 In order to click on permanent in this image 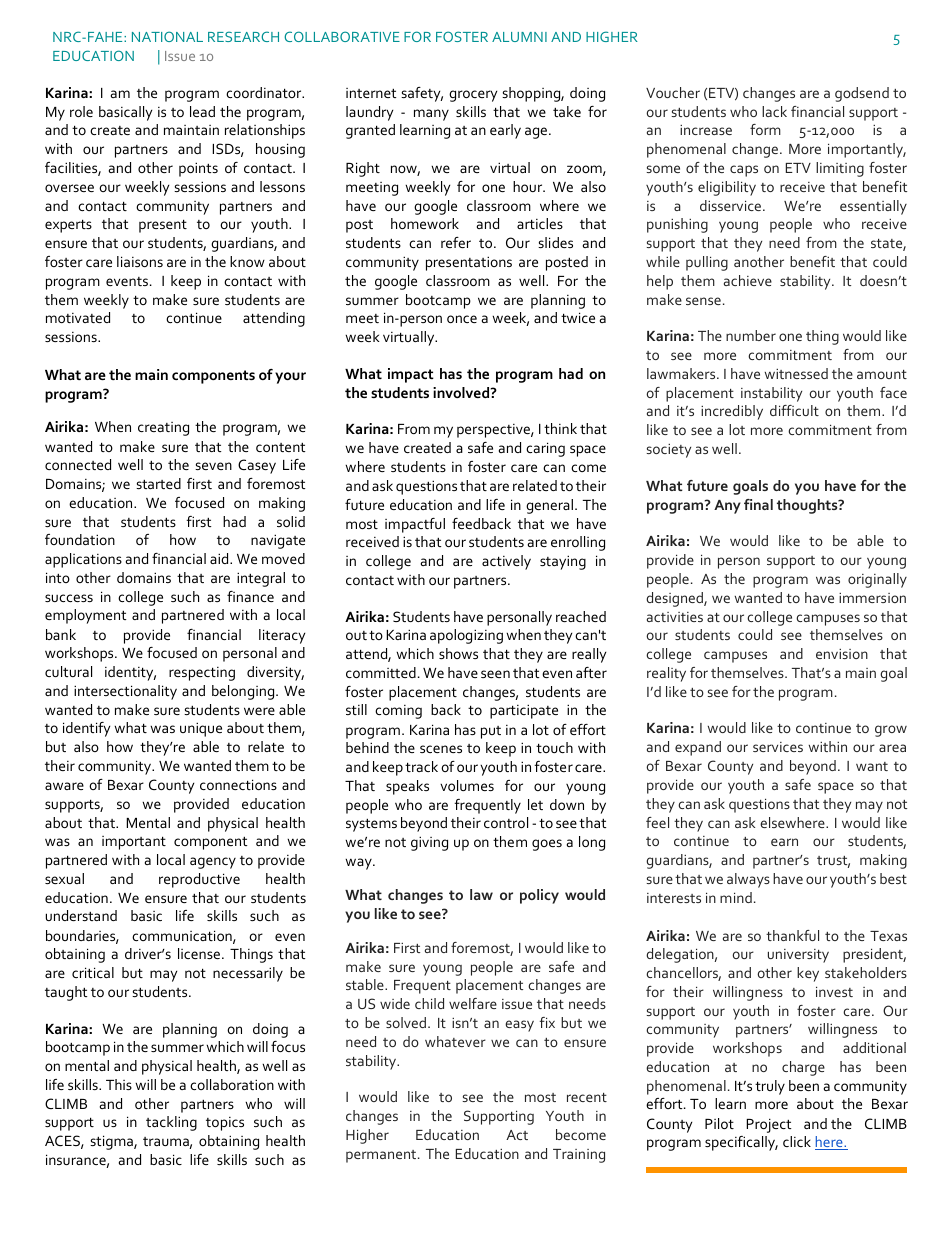, I will do `click(382, 1156)`.
